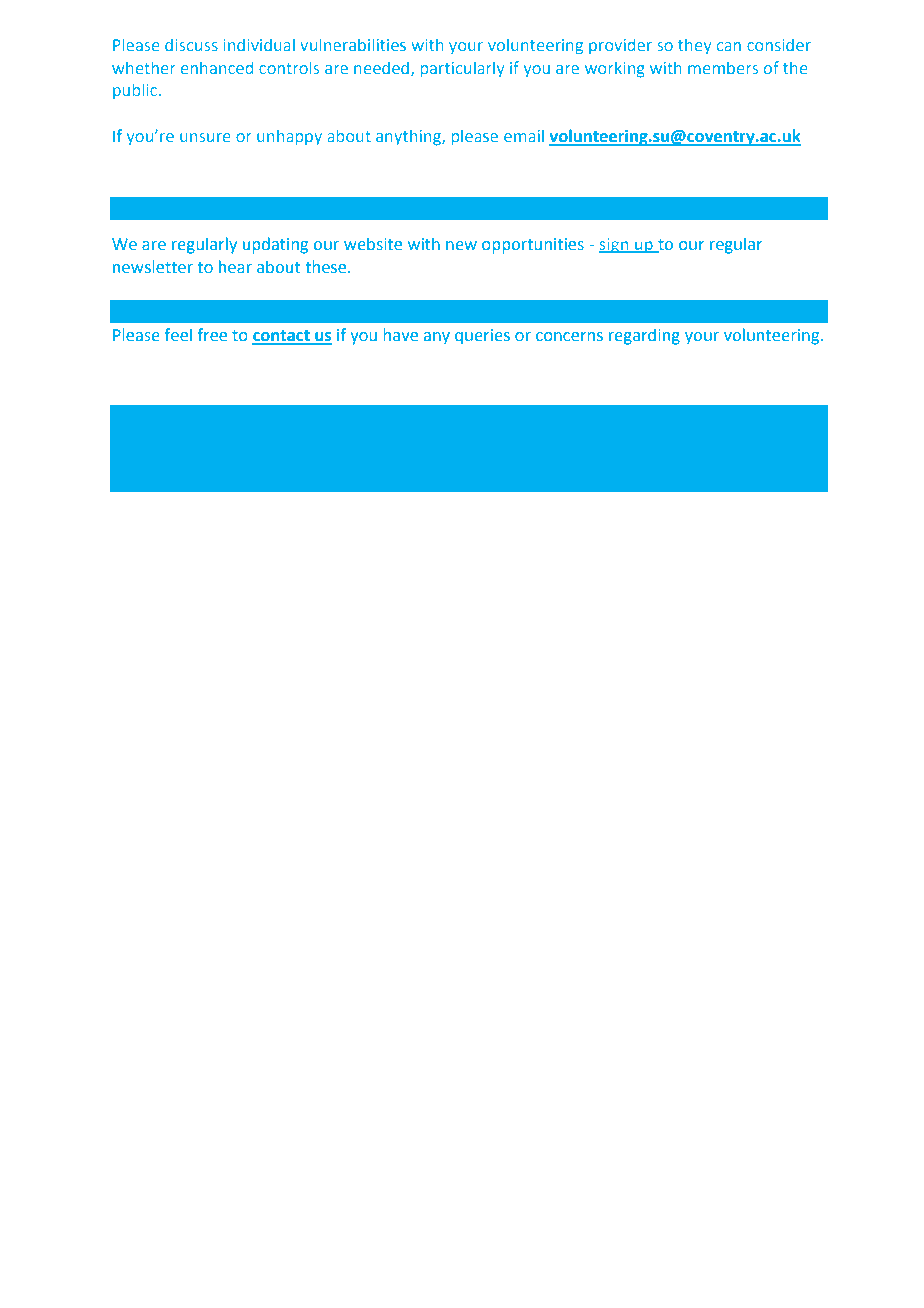 The image size is (924, 1308). I want to click on they, so click(695, 46).
